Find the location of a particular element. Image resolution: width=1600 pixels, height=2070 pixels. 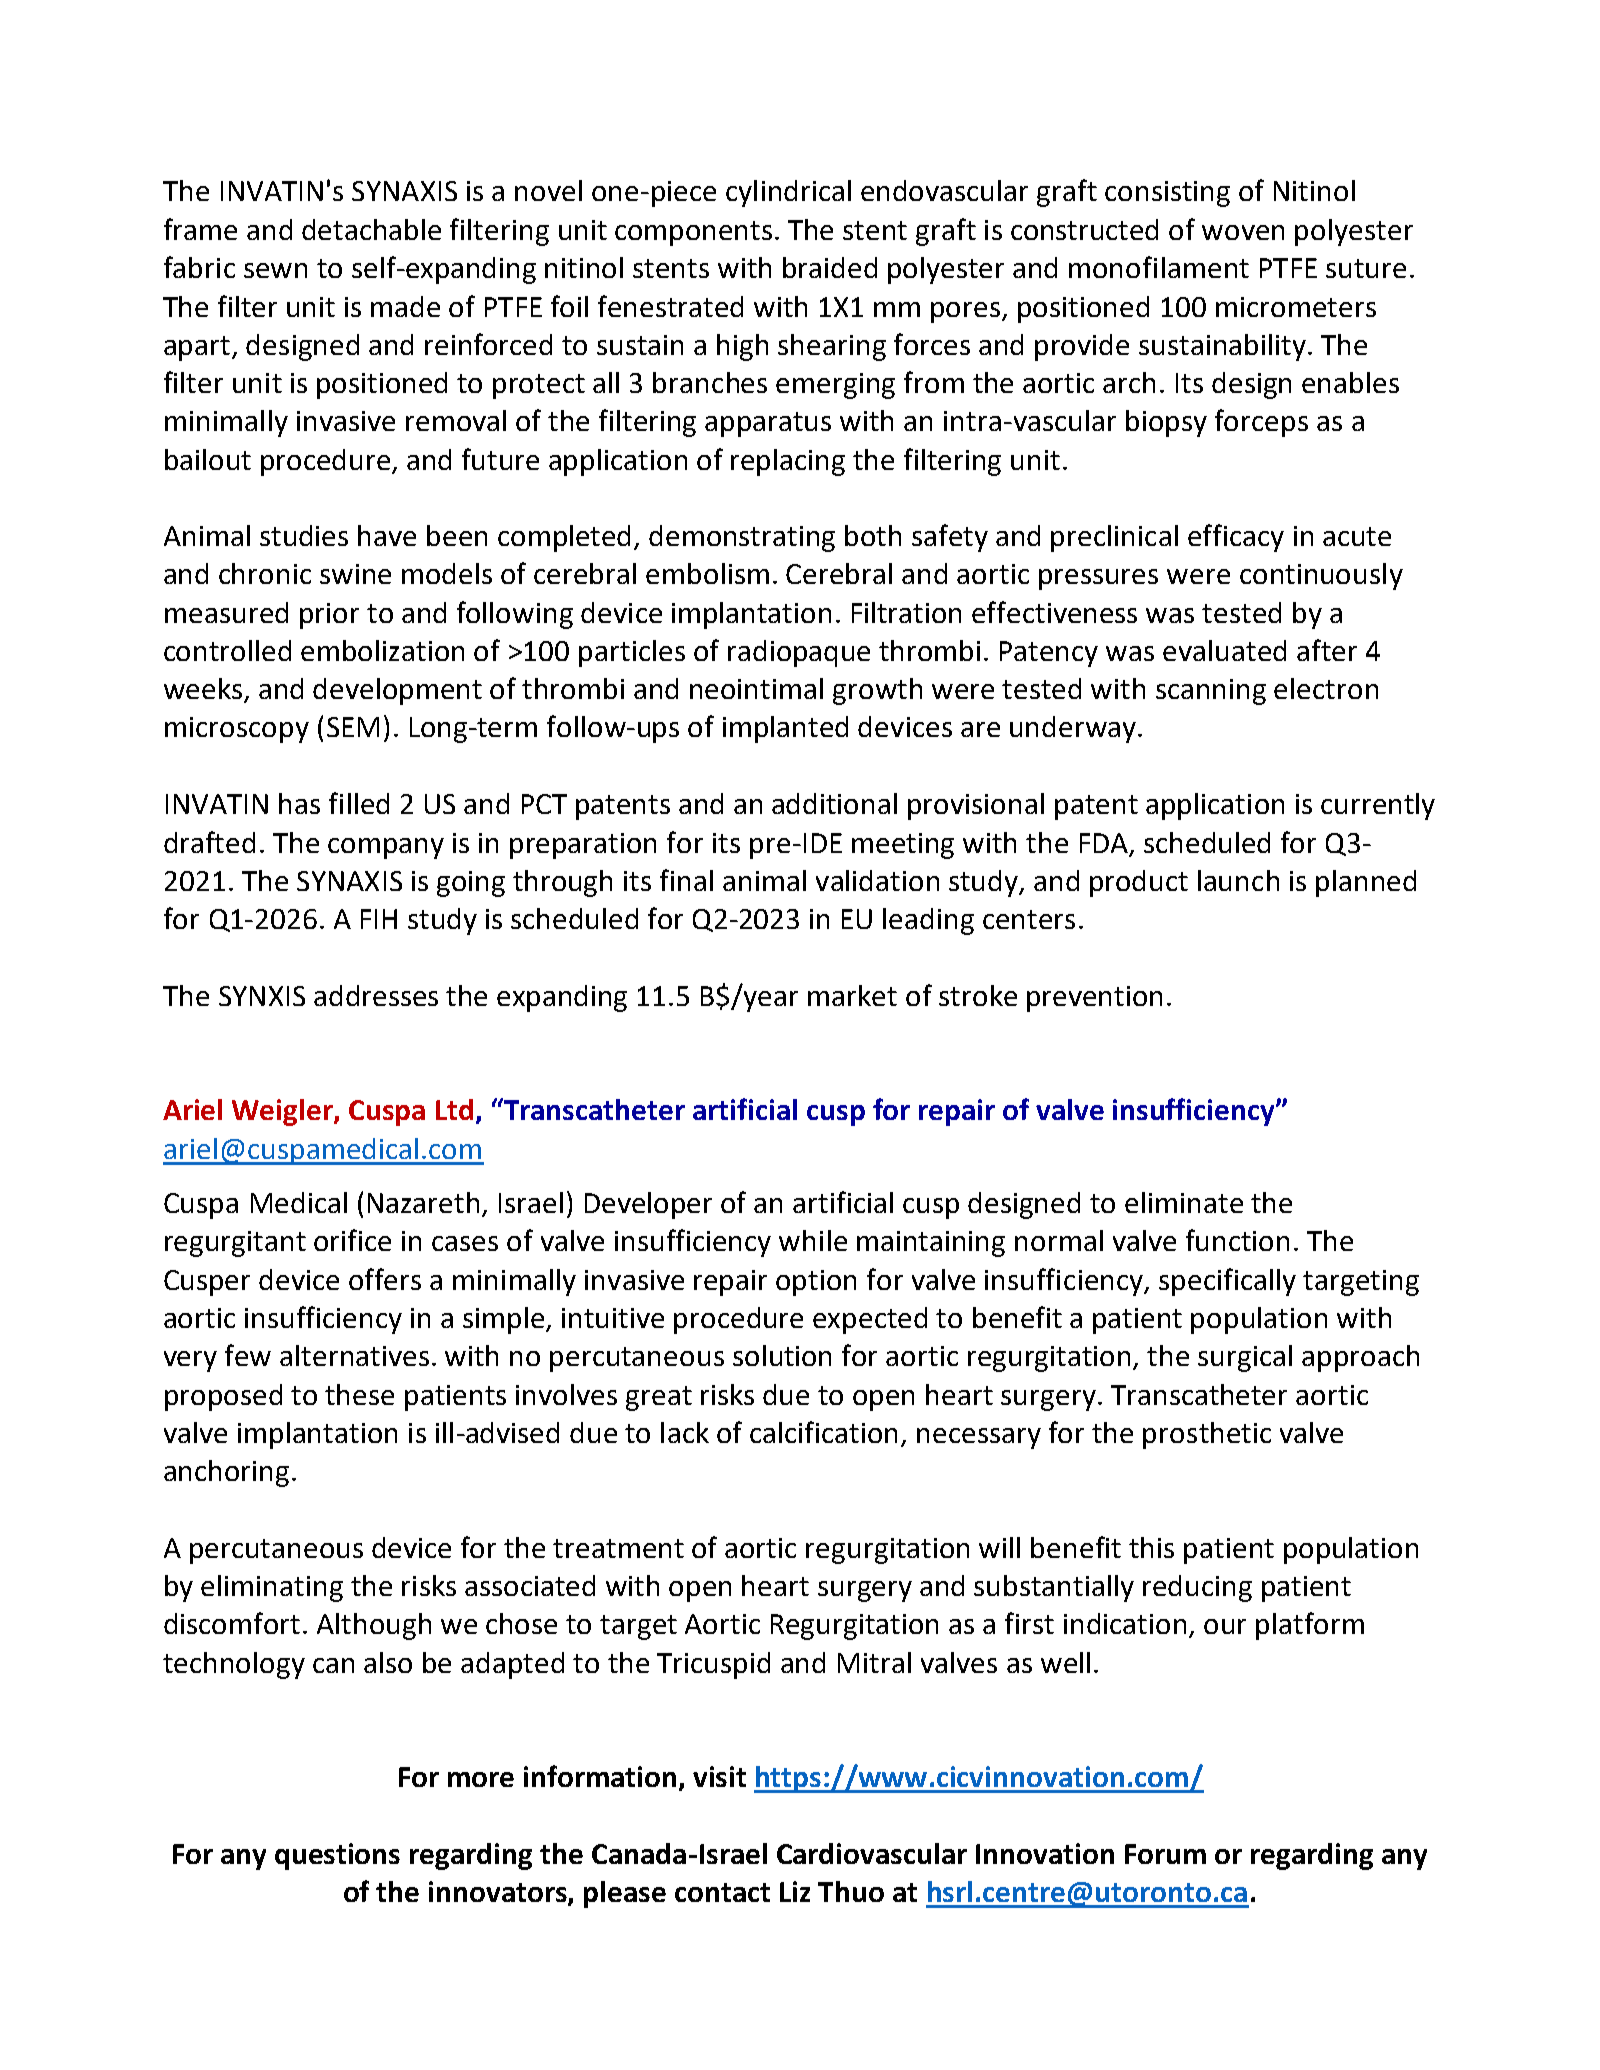

woven is located at coordinates (1243, 232).
